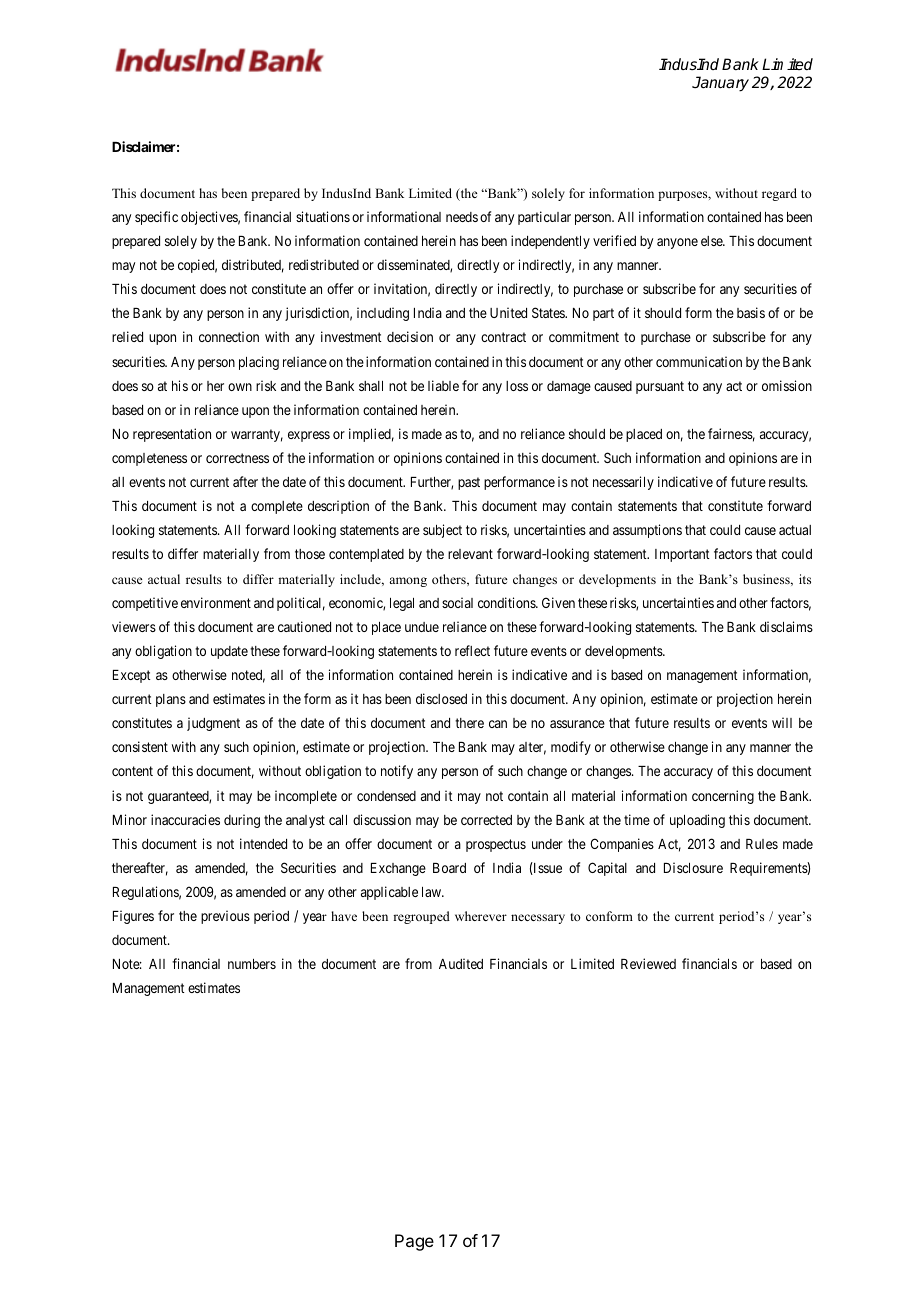 The width and height of the screenshot is (924, 1307). Describe the element at coordinates (762, 844) in the screenshot. I see `Rules` at that location.
